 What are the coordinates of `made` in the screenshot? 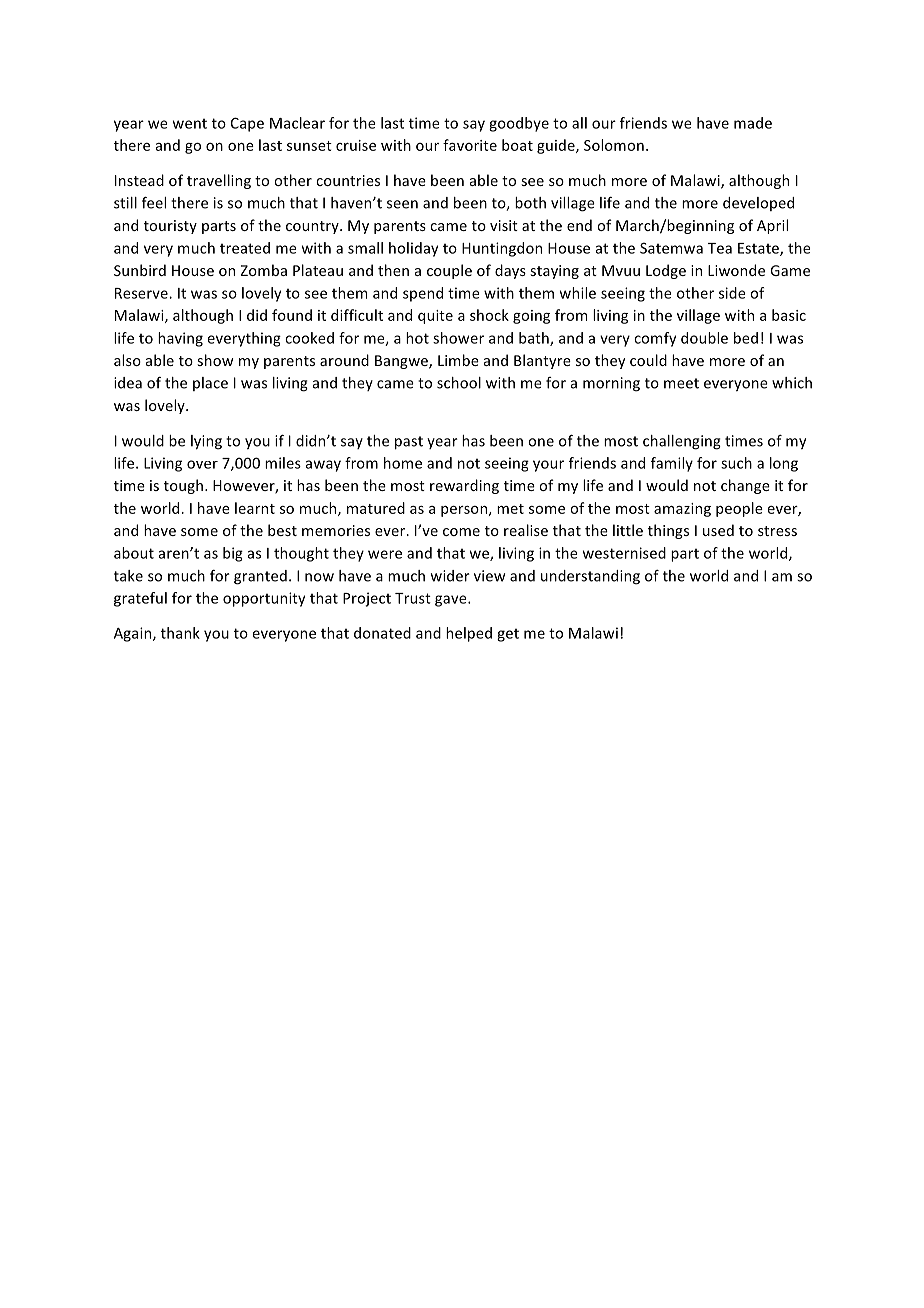 It's located at (753, 123).
